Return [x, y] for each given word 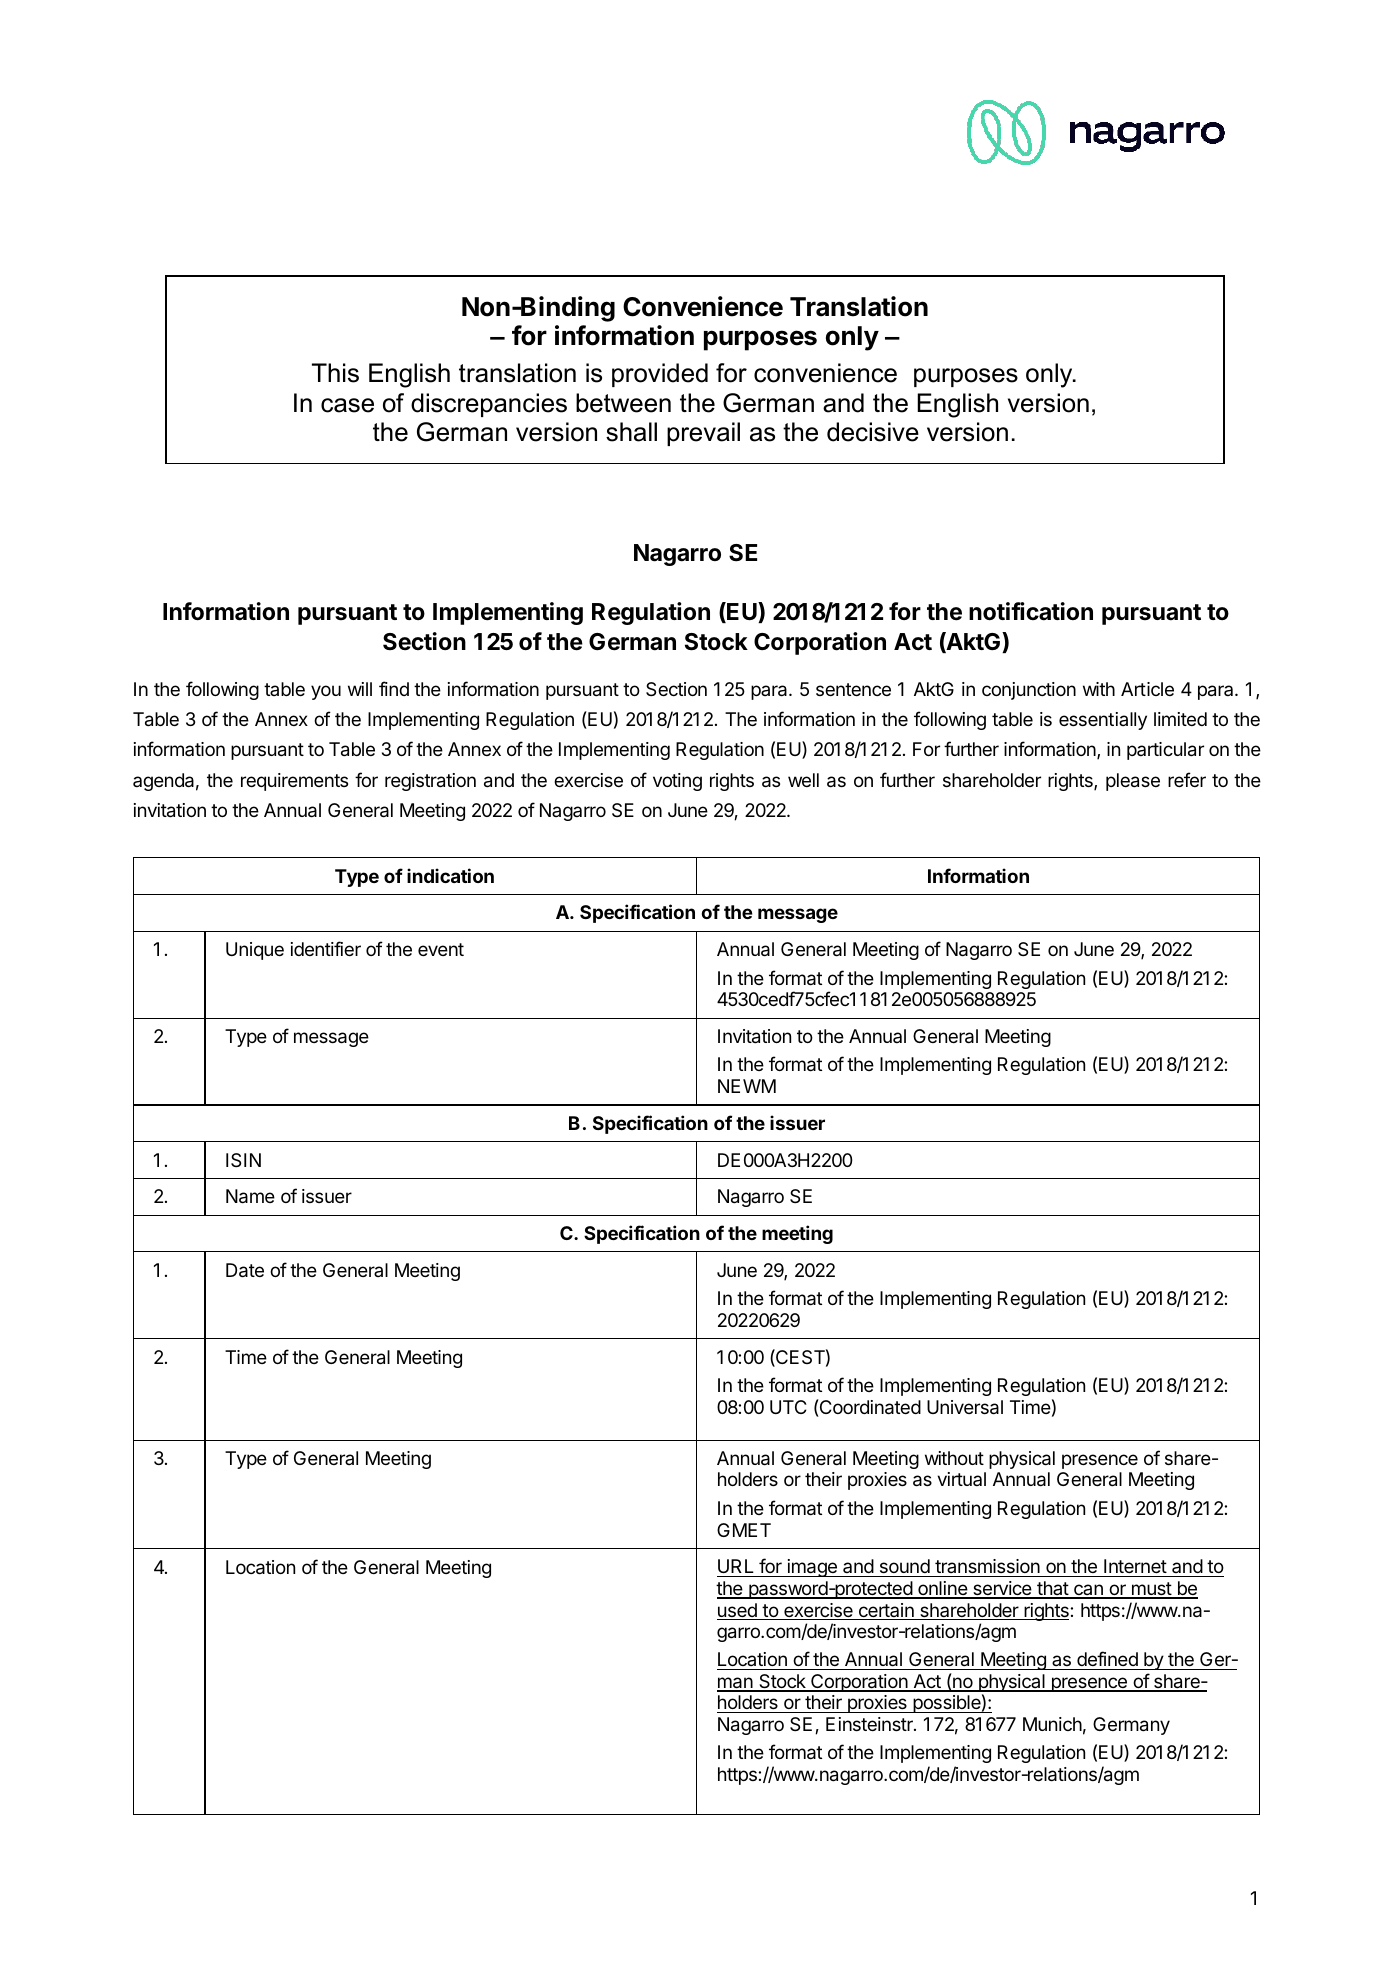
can [1088, 1591]
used [738, 1611]
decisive [873, 432]
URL [736, 1568]
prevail [703, 434]
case [347, 405]
